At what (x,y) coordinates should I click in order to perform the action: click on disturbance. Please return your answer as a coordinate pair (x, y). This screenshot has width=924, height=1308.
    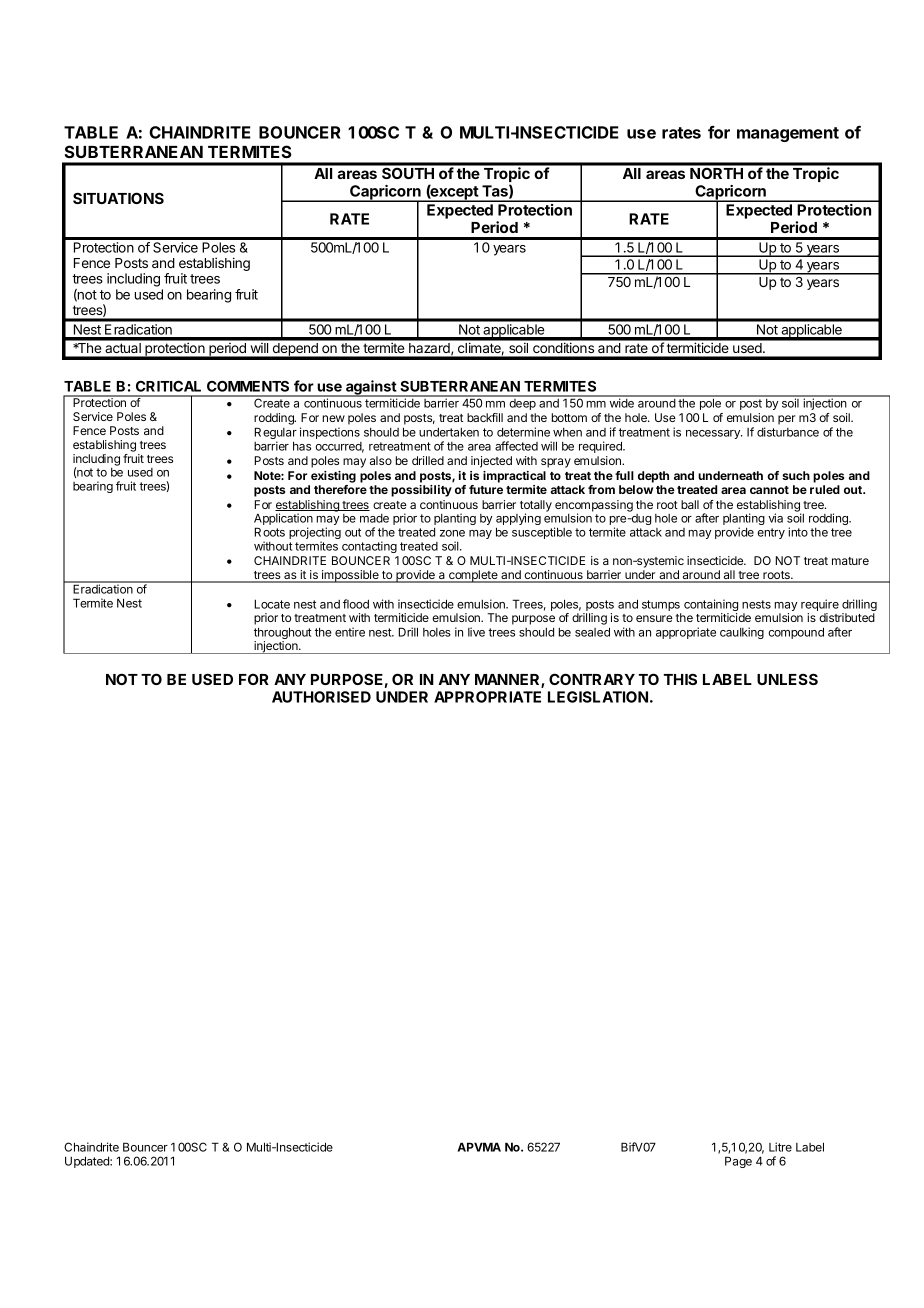
    Looking at the image, I should click on (788, 432).
